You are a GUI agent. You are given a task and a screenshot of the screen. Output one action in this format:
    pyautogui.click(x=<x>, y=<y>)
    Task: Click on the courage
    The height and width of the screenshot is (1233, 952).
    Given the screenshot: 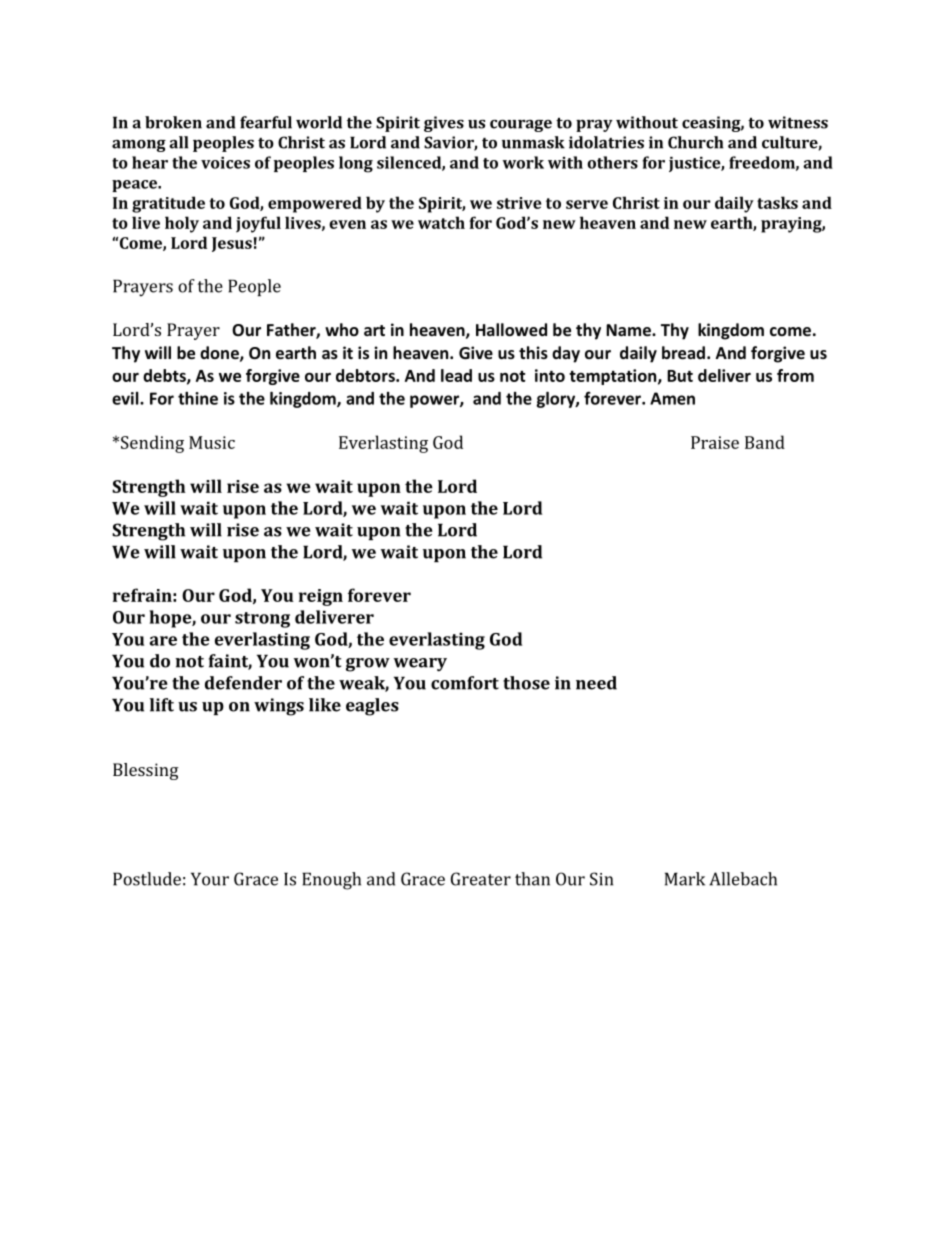 What is the action you would take?
    pyautogui.click(x=521, y=126)
